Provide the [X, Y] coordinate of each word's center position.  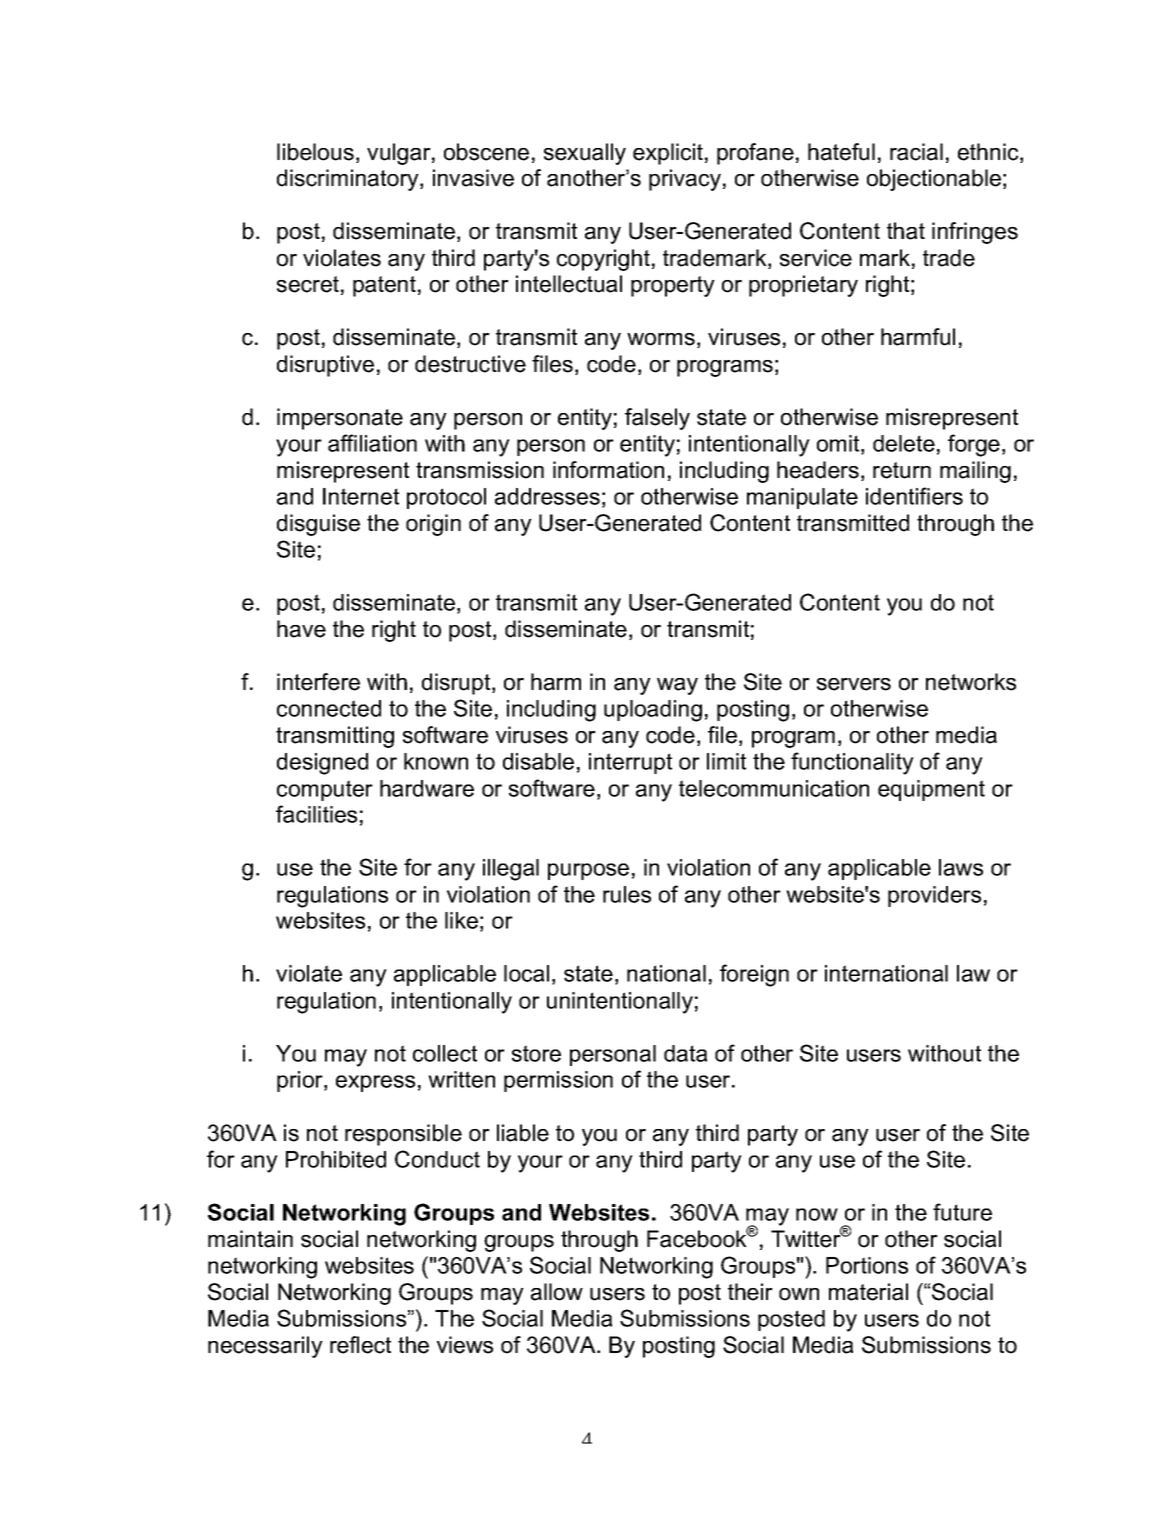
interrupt [630, 763]
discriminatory [349, 180]
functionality [852, 763]
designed [322, 764]
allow [557, 1292]
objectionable [934, 180]
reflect [360, 1345]
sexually [585, 154]
